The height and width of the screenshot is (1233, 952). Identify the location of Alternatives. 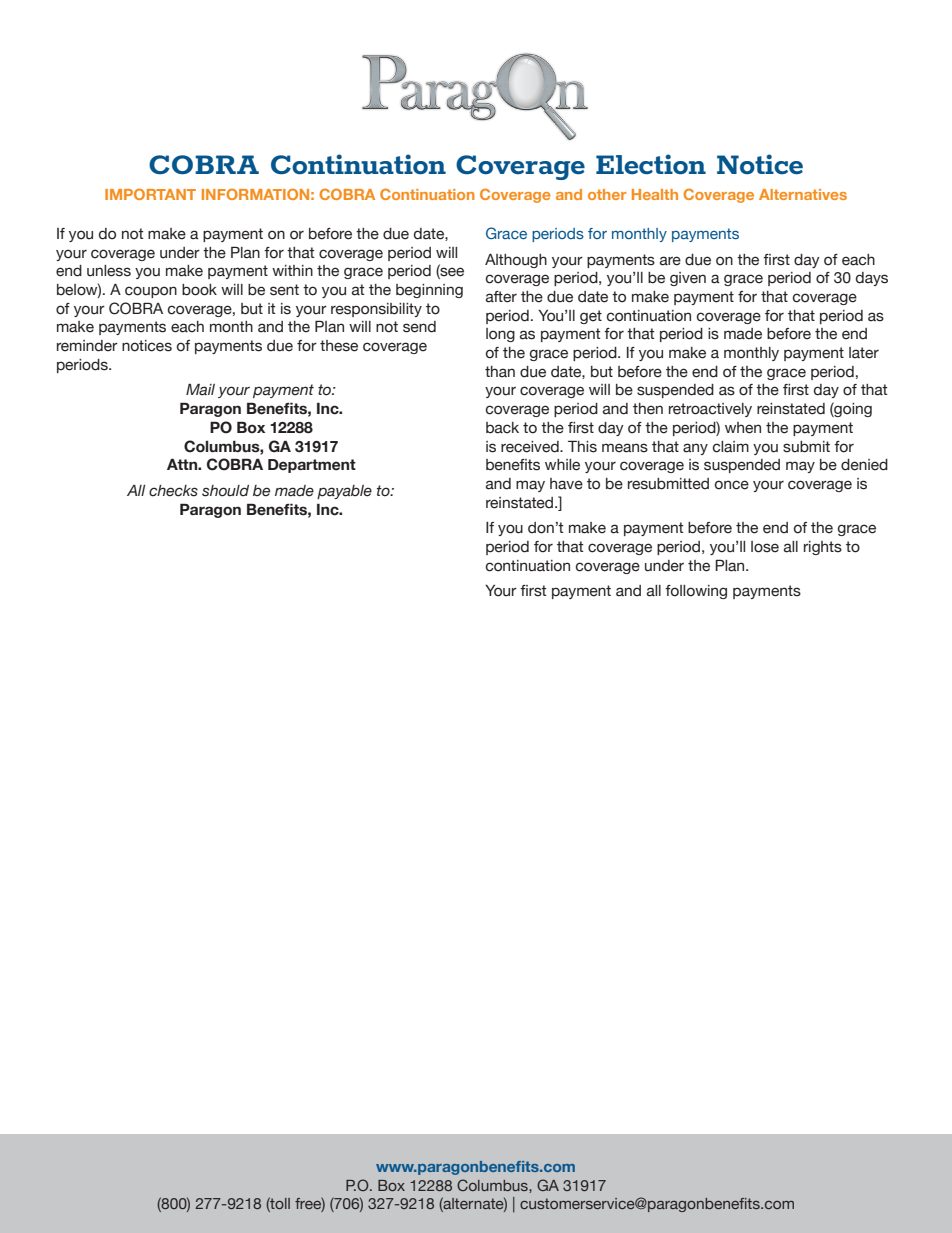
(803, 194).
